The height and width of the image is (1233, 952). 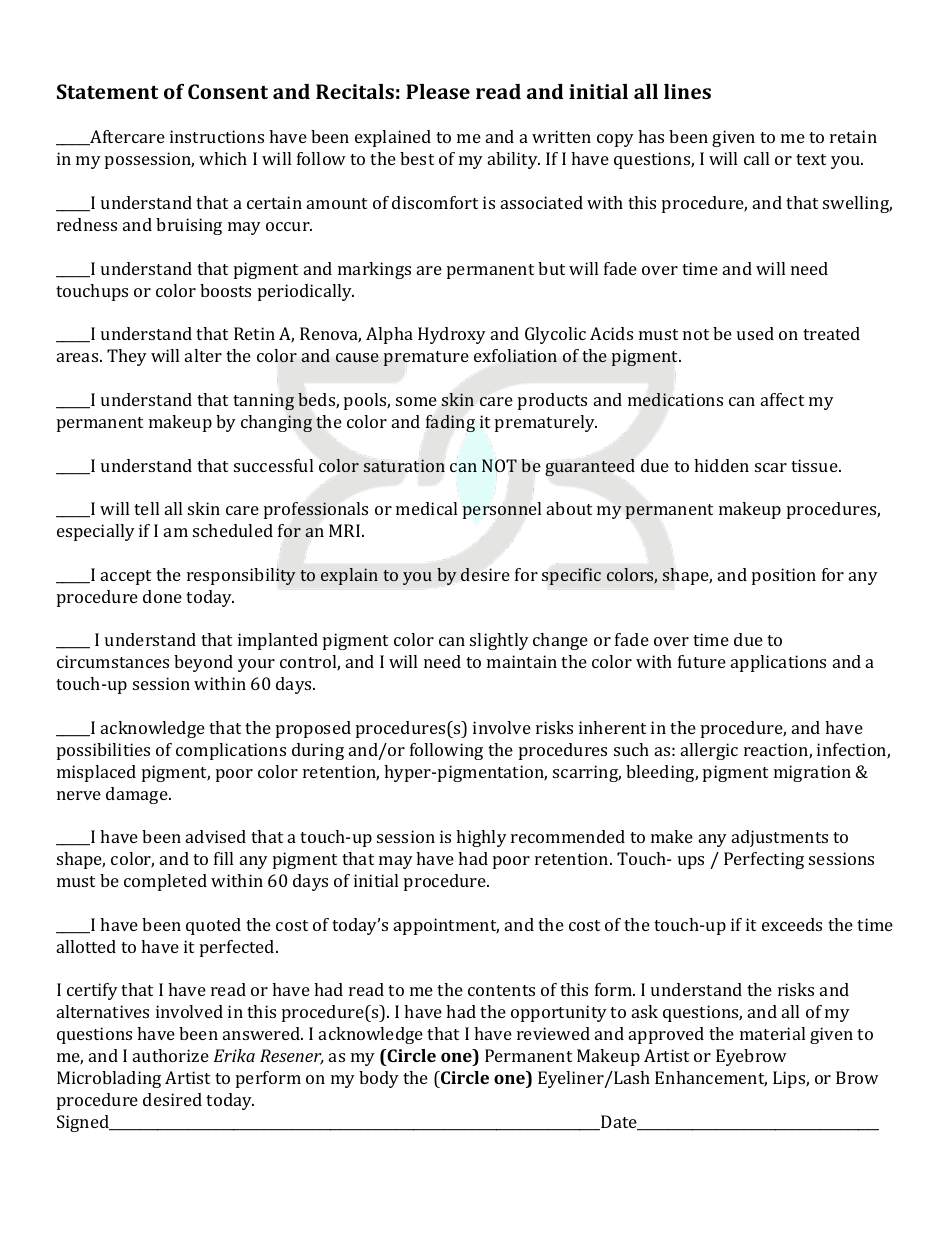 What do you see at coordinates (438, 91) in the image?
I see `Please` at bounding box center [438, 91].
